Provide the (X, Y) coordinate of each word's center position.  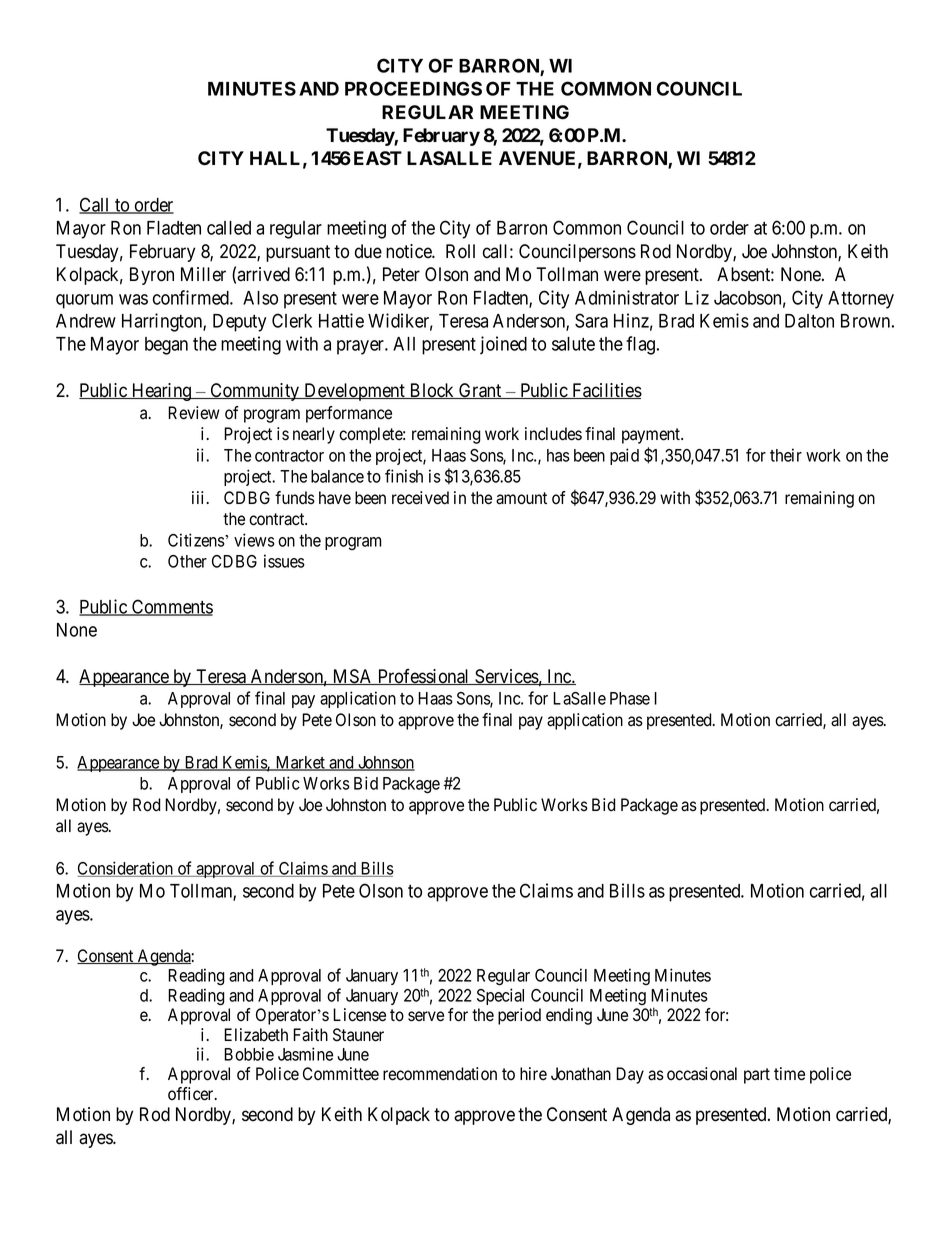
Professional (424, 676)
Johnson (385, 763)
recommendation (440, 1074)
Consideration (126, 869)
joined (503, 345)
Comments (171, 607)
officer (192, 1094)
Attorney (861, 300)
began (166, 346)
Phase (630, 698)
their (786, 455)
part (757, 1076)
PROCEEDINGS (413, 88)
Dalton (809, 321)
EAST (378, 158)
